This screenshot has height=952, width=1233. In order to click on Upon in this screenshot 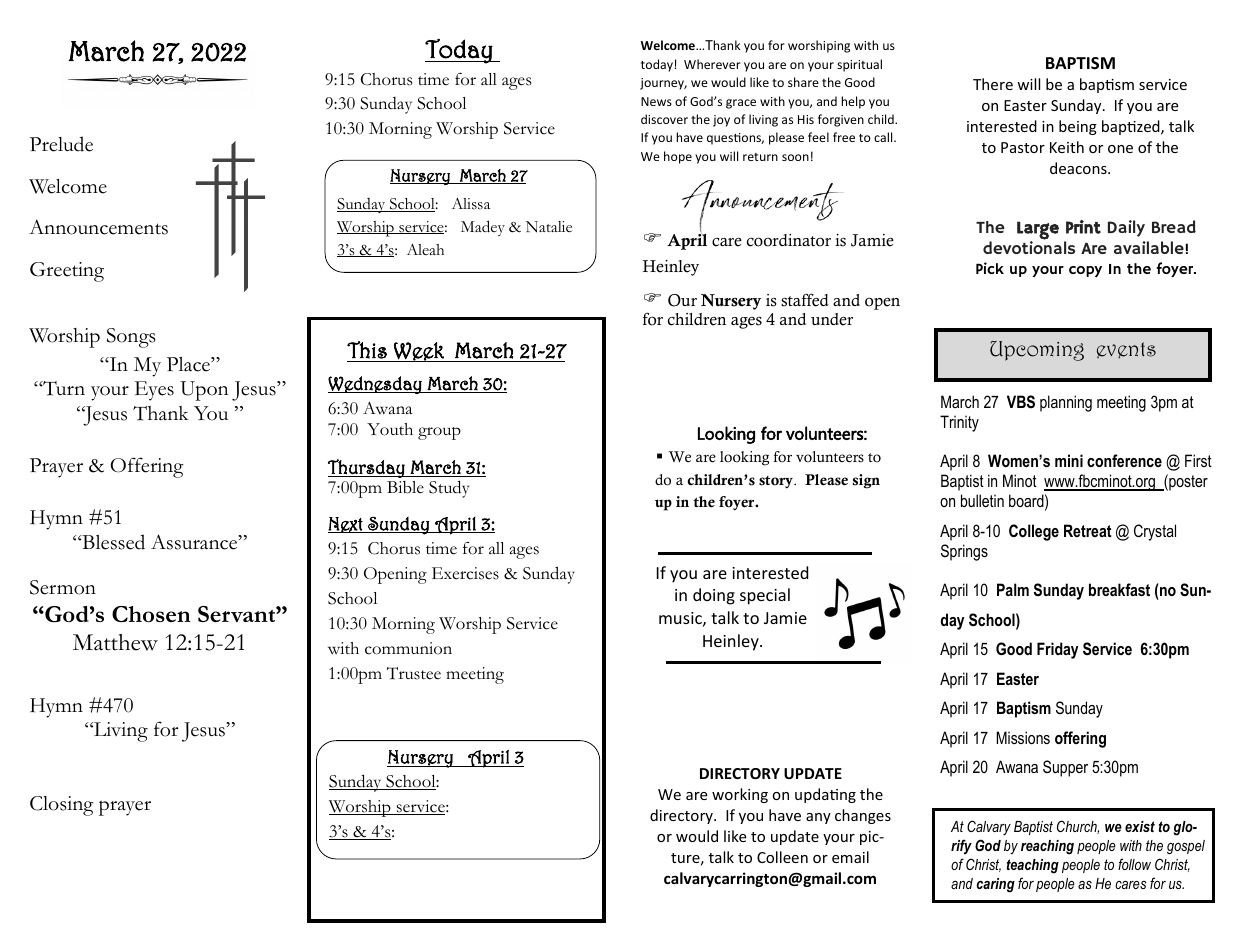, I will do `click(204, 391)`.
